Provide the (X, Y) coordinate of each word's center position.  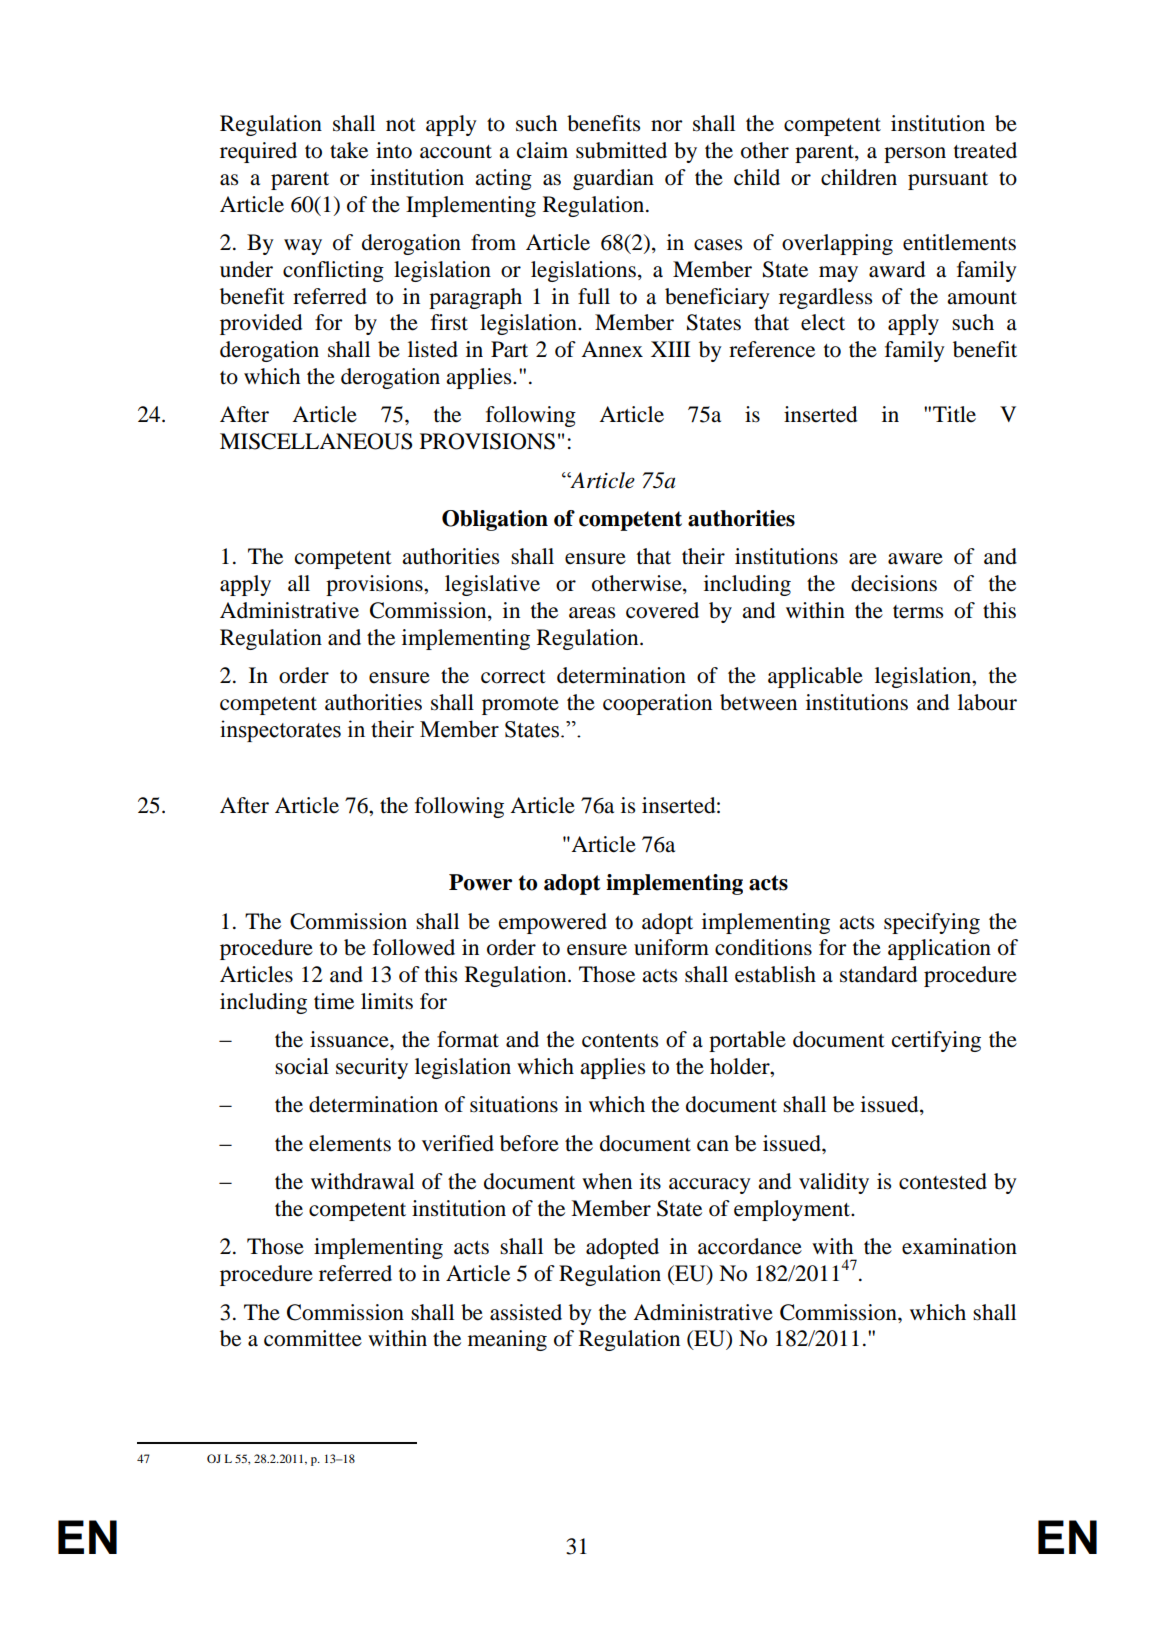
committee (313, 1338)
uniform (671, 947)
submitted (621, 150)
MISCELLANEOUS (316, 441)
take (349, 150)
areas (592, 613)
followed (414, 947)
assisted (526, 1312)
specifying (932, 923)
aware (915, 559)
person (915, 155)
